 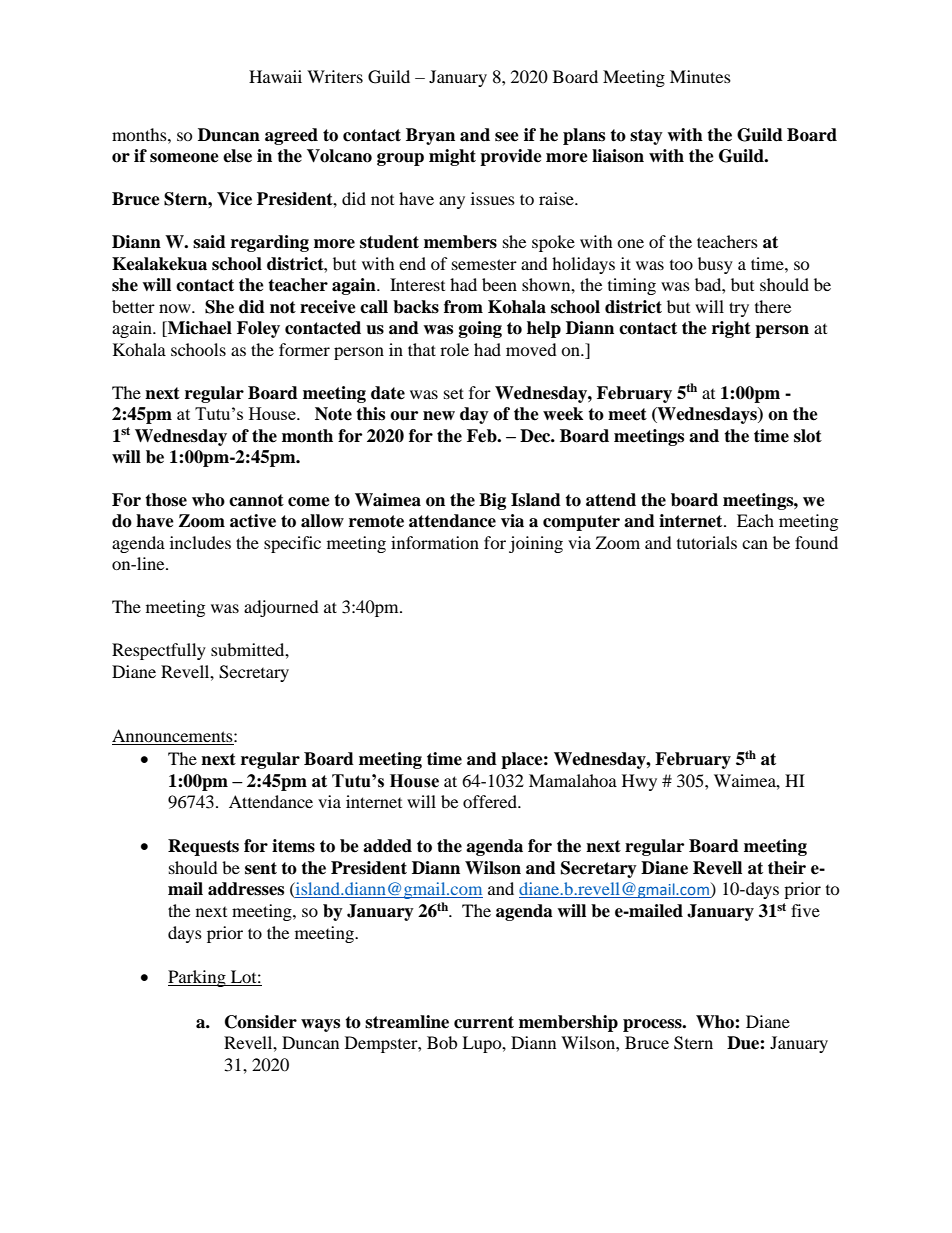 I want to click on offered, so click(x=491, y=801).
